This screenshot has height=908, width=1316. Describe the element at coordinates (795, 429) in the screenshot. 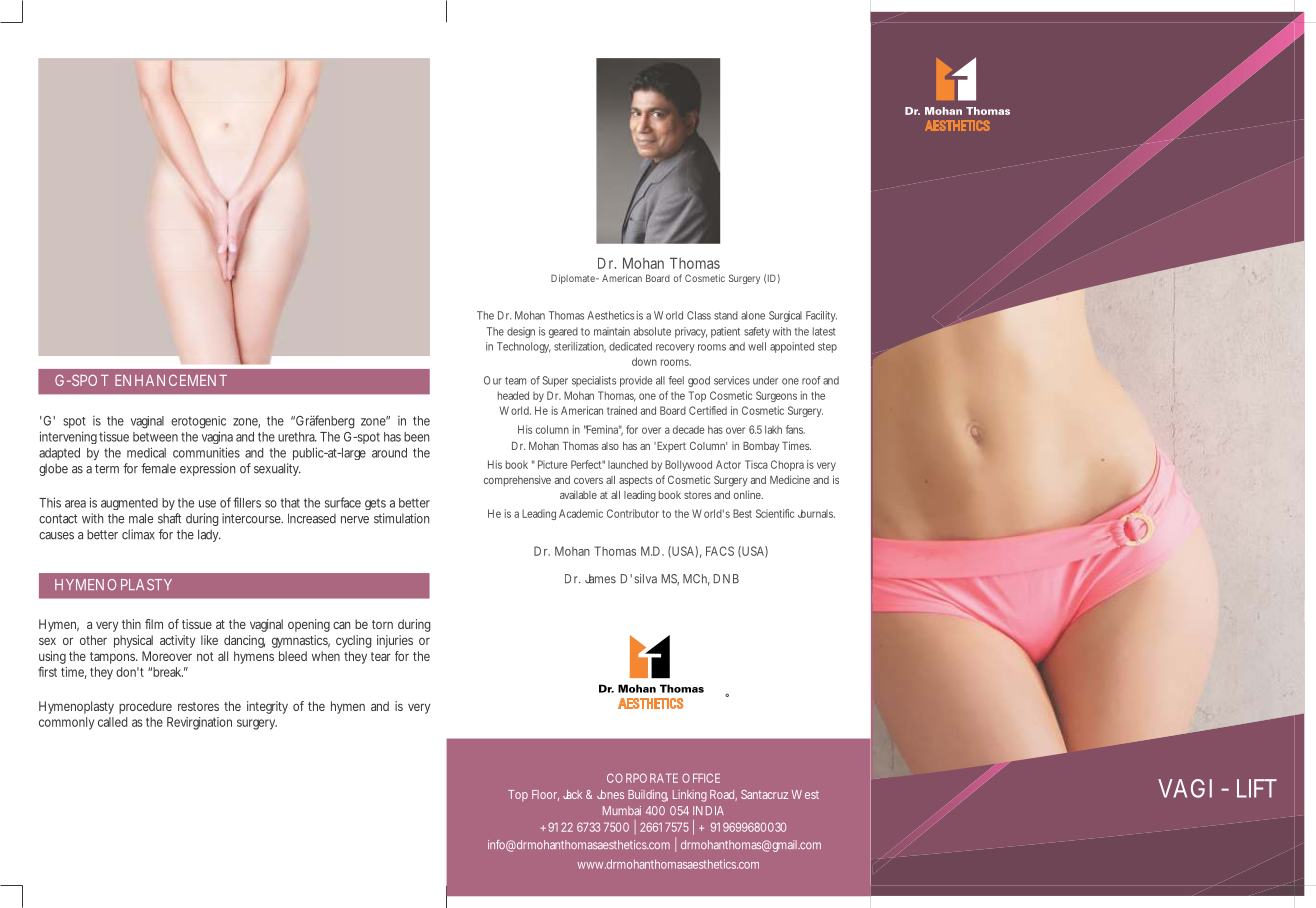

I see `fans` at that location.
